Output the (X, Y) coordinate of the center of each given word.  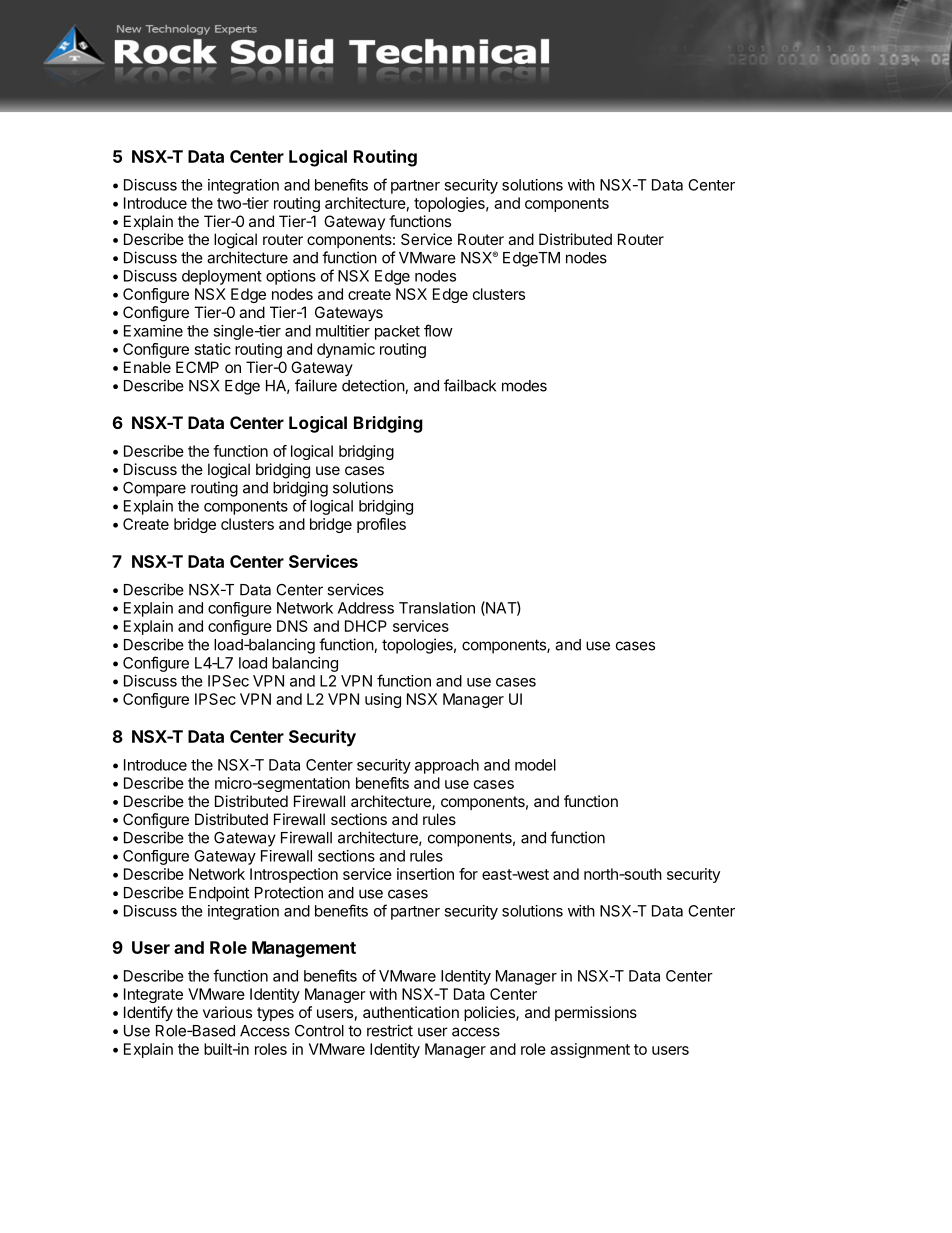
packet (397, 332)
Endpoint (219, 894)
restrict (390, 1030)
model (535, 765)
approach (447, 766)
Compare (154, 489)
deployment (222, 277)
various (227, 1012)
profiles (381, 525)
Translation (437, 608)
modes (524, 386)
